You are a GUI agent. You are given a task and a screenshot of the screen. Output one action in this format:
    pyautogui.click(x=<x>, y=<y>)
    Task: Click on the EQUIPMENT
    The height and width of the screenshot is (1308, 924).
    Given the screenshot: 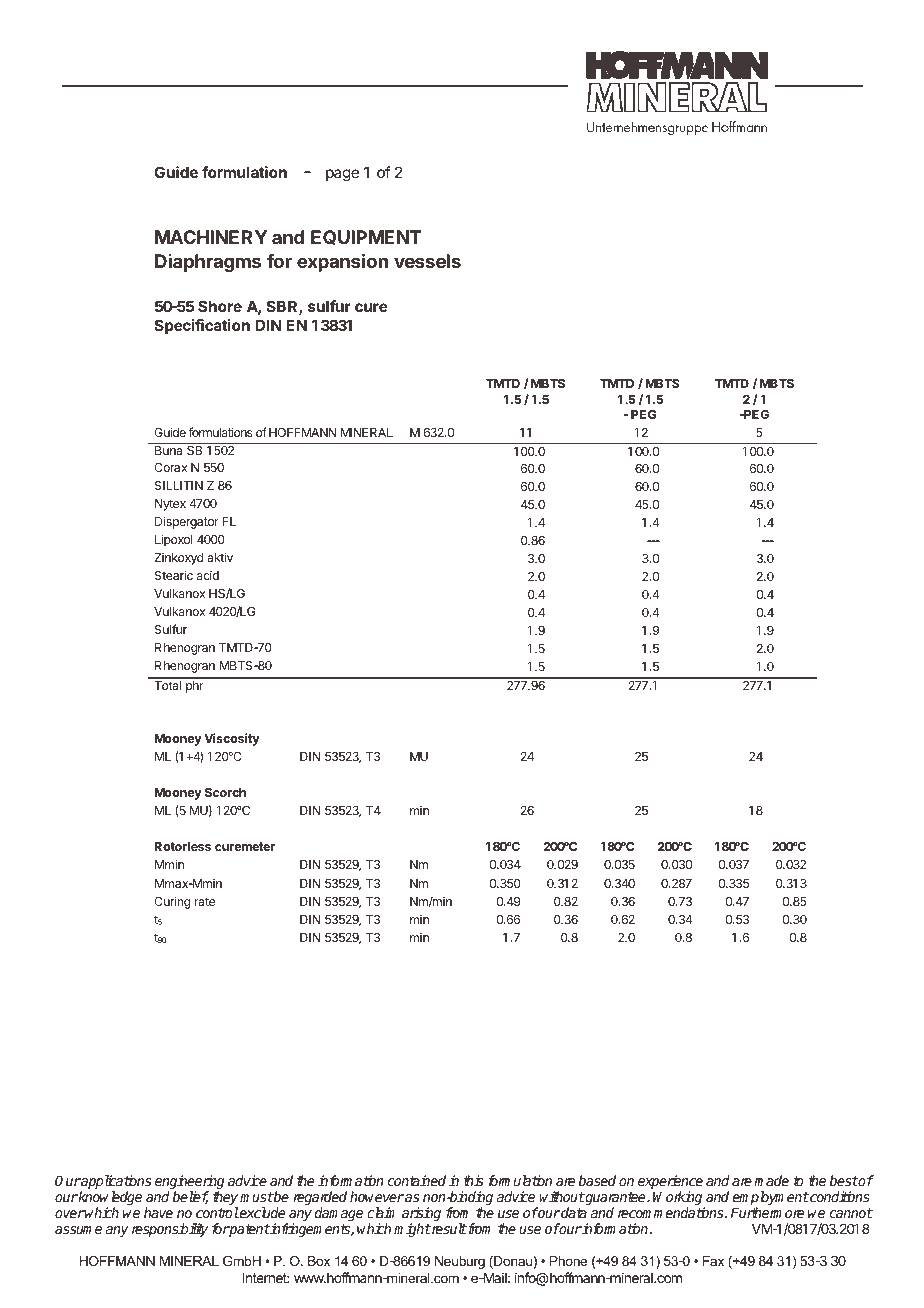 What is the action you would take?
    pyautogui.click(x=366, y=237)
